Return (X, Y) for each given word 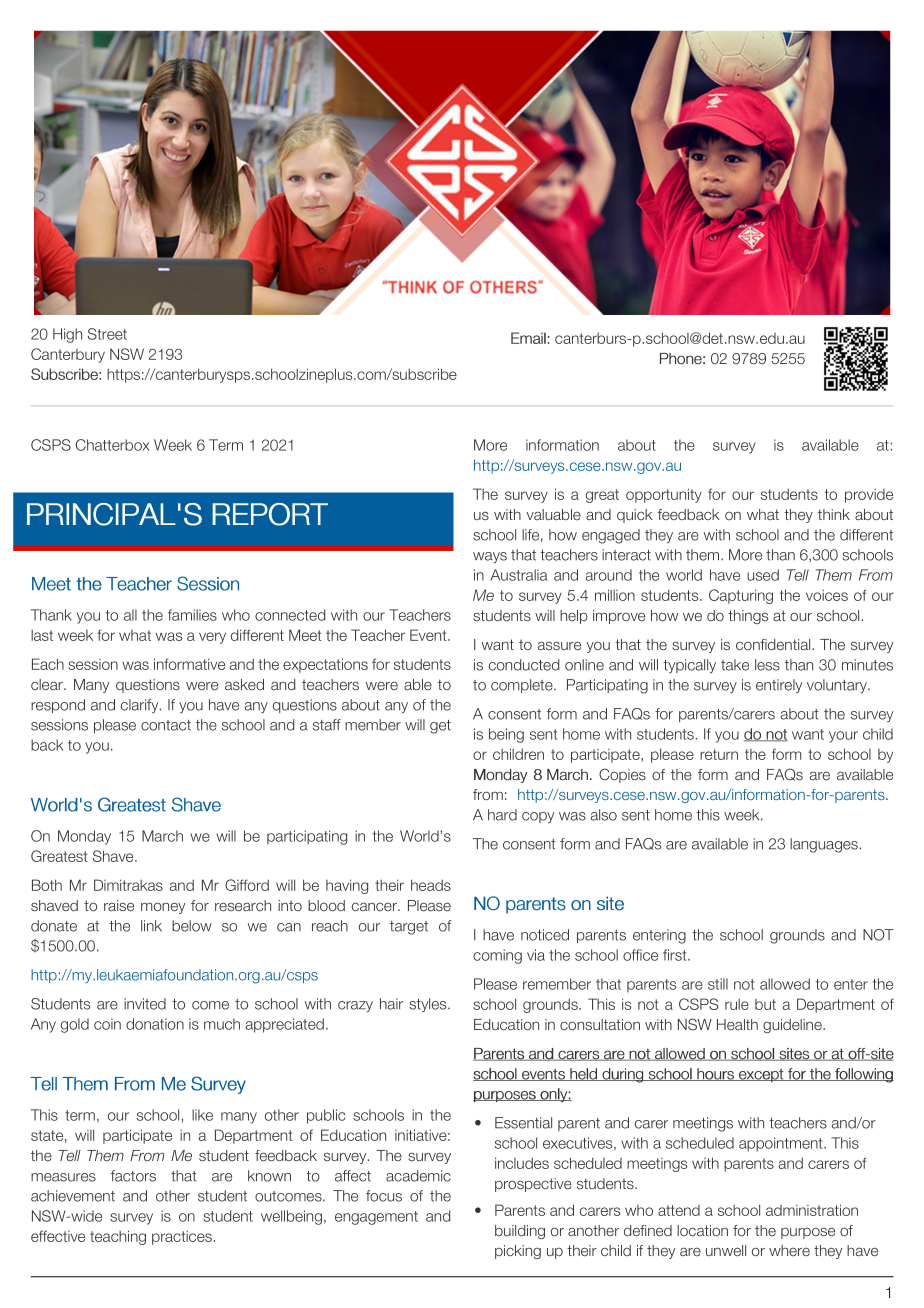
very (212, 638)
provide (869, 496)
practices (182, 1238)
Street (107, 334)
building (520, 1232)
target (409, 928)
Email (529, 338)
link (151, 926)
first (676, 955)
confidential (774, 644)
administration (812, 1210)
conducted (524, 665)
